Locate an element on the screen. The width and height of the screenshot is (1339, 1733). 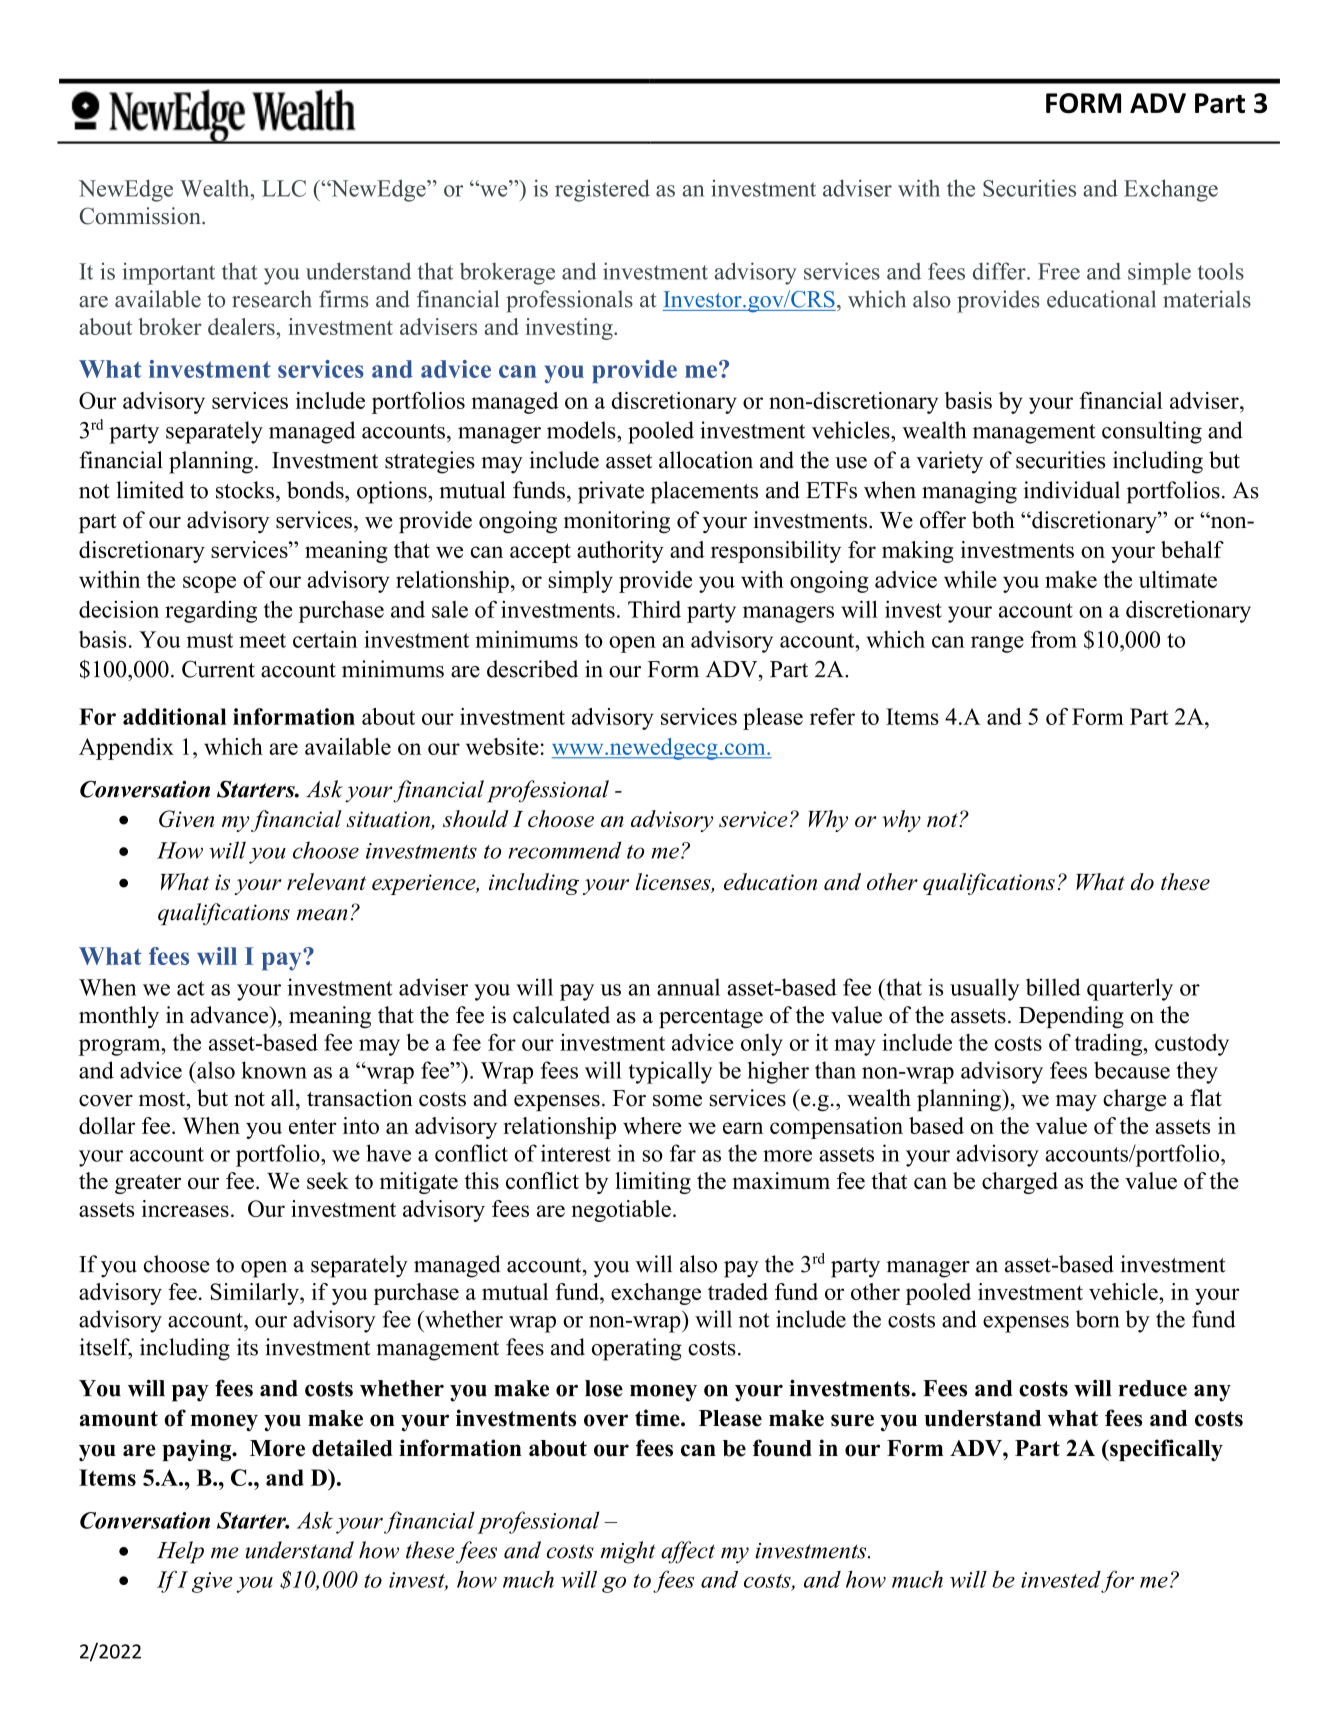
known is located at coordinates (274, 1070).
